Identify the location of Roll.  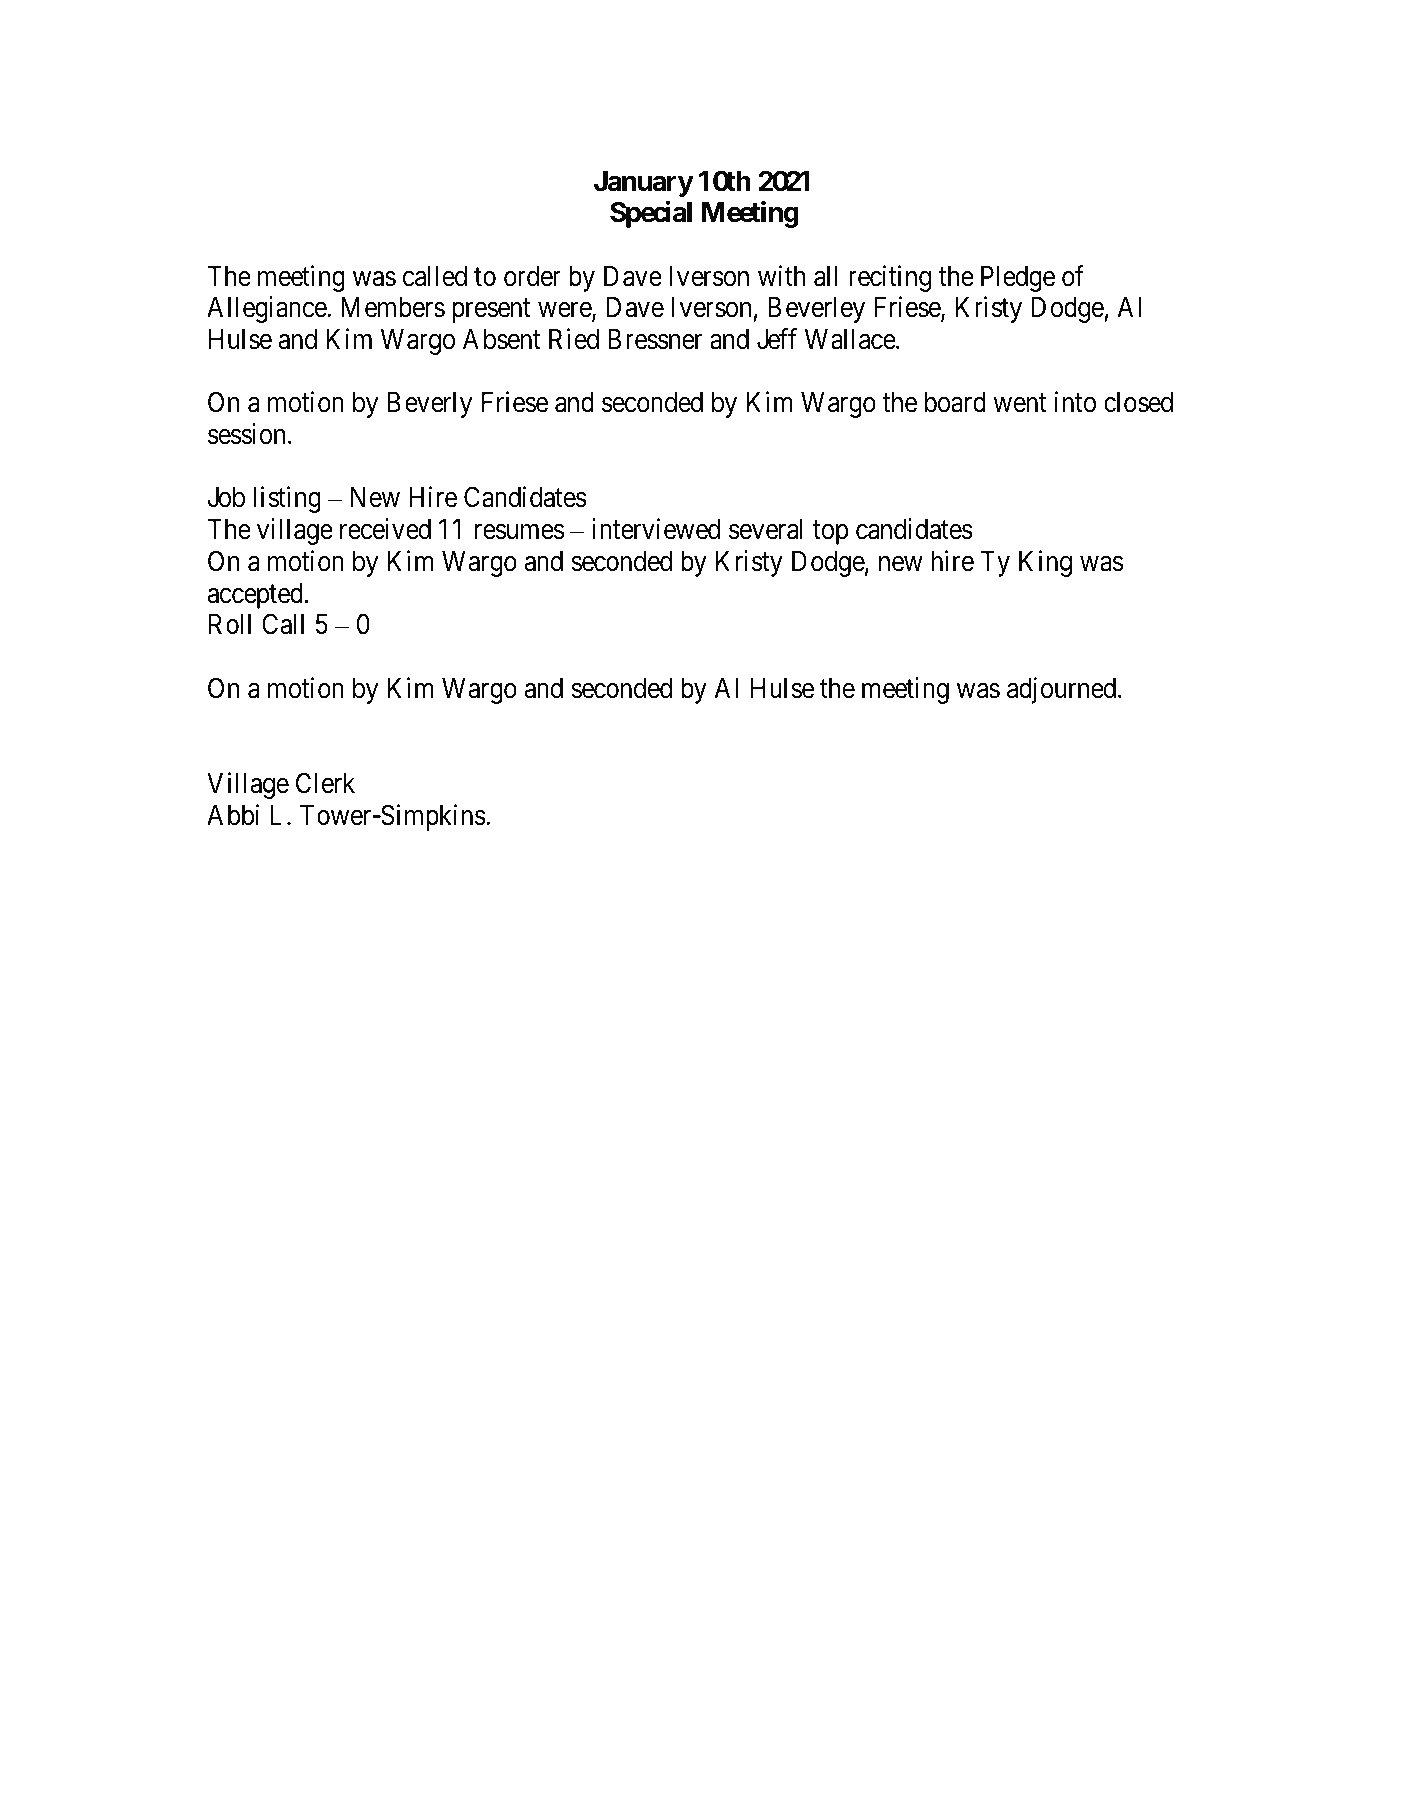
(230, 624).
